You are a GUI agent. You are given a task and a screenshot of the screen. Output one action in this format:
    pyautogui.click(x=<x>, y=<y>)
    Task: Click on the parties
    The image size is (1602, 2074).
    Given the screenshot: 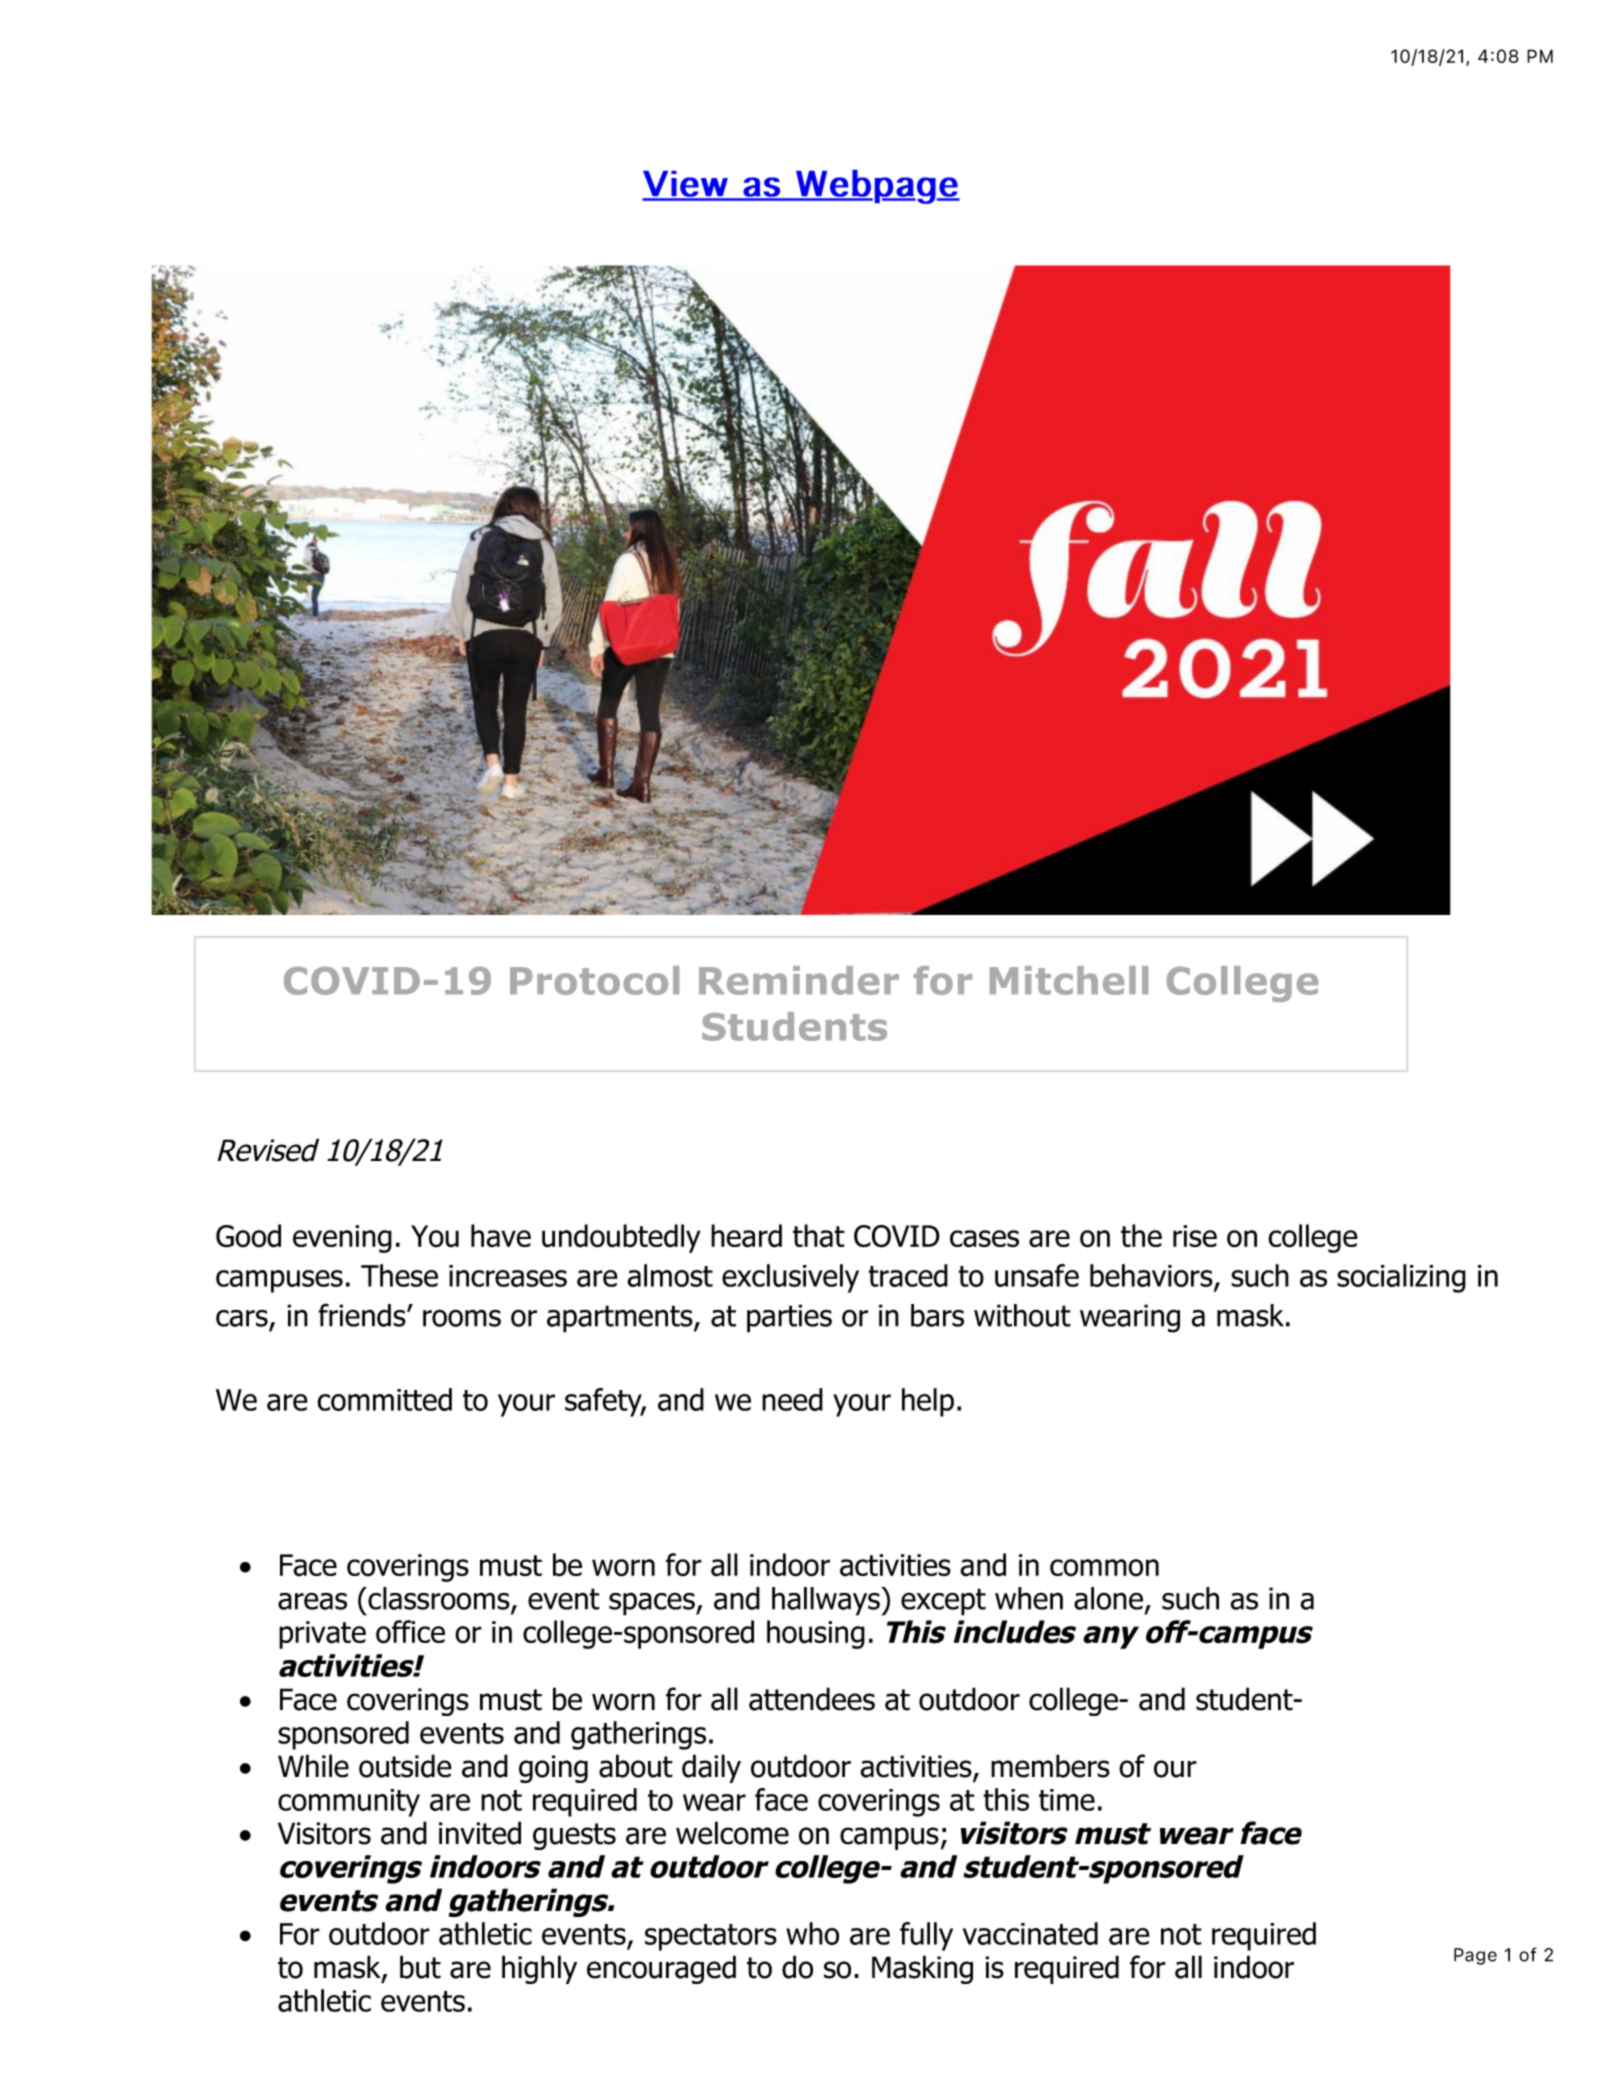 What is the action you would take?
    pyautogui.click(x=789, y=1318)
